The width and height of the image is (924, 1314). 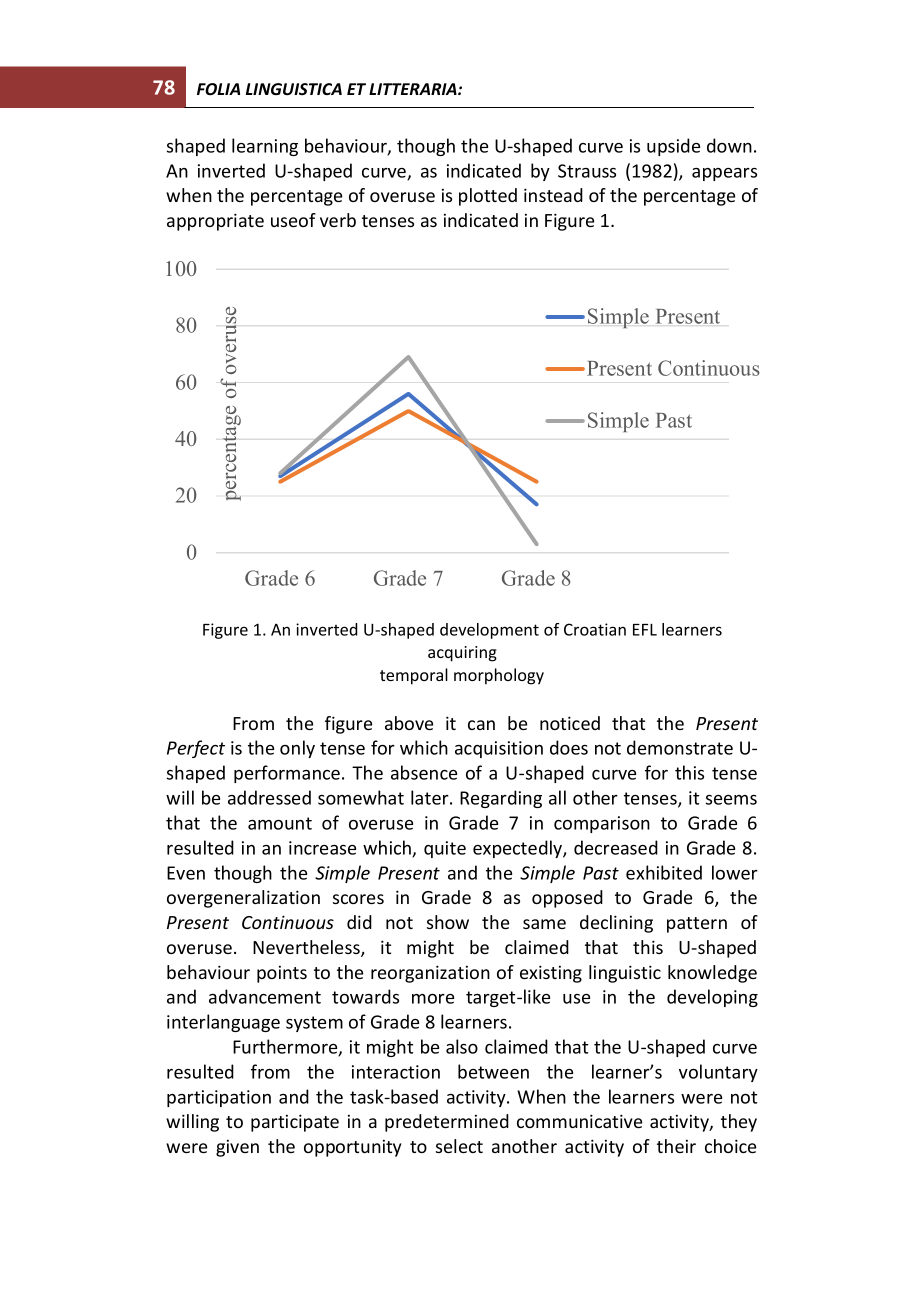 What do you see at coordinates (489, 631) in the image?
I see `development` at bounding box center [489, 631].
